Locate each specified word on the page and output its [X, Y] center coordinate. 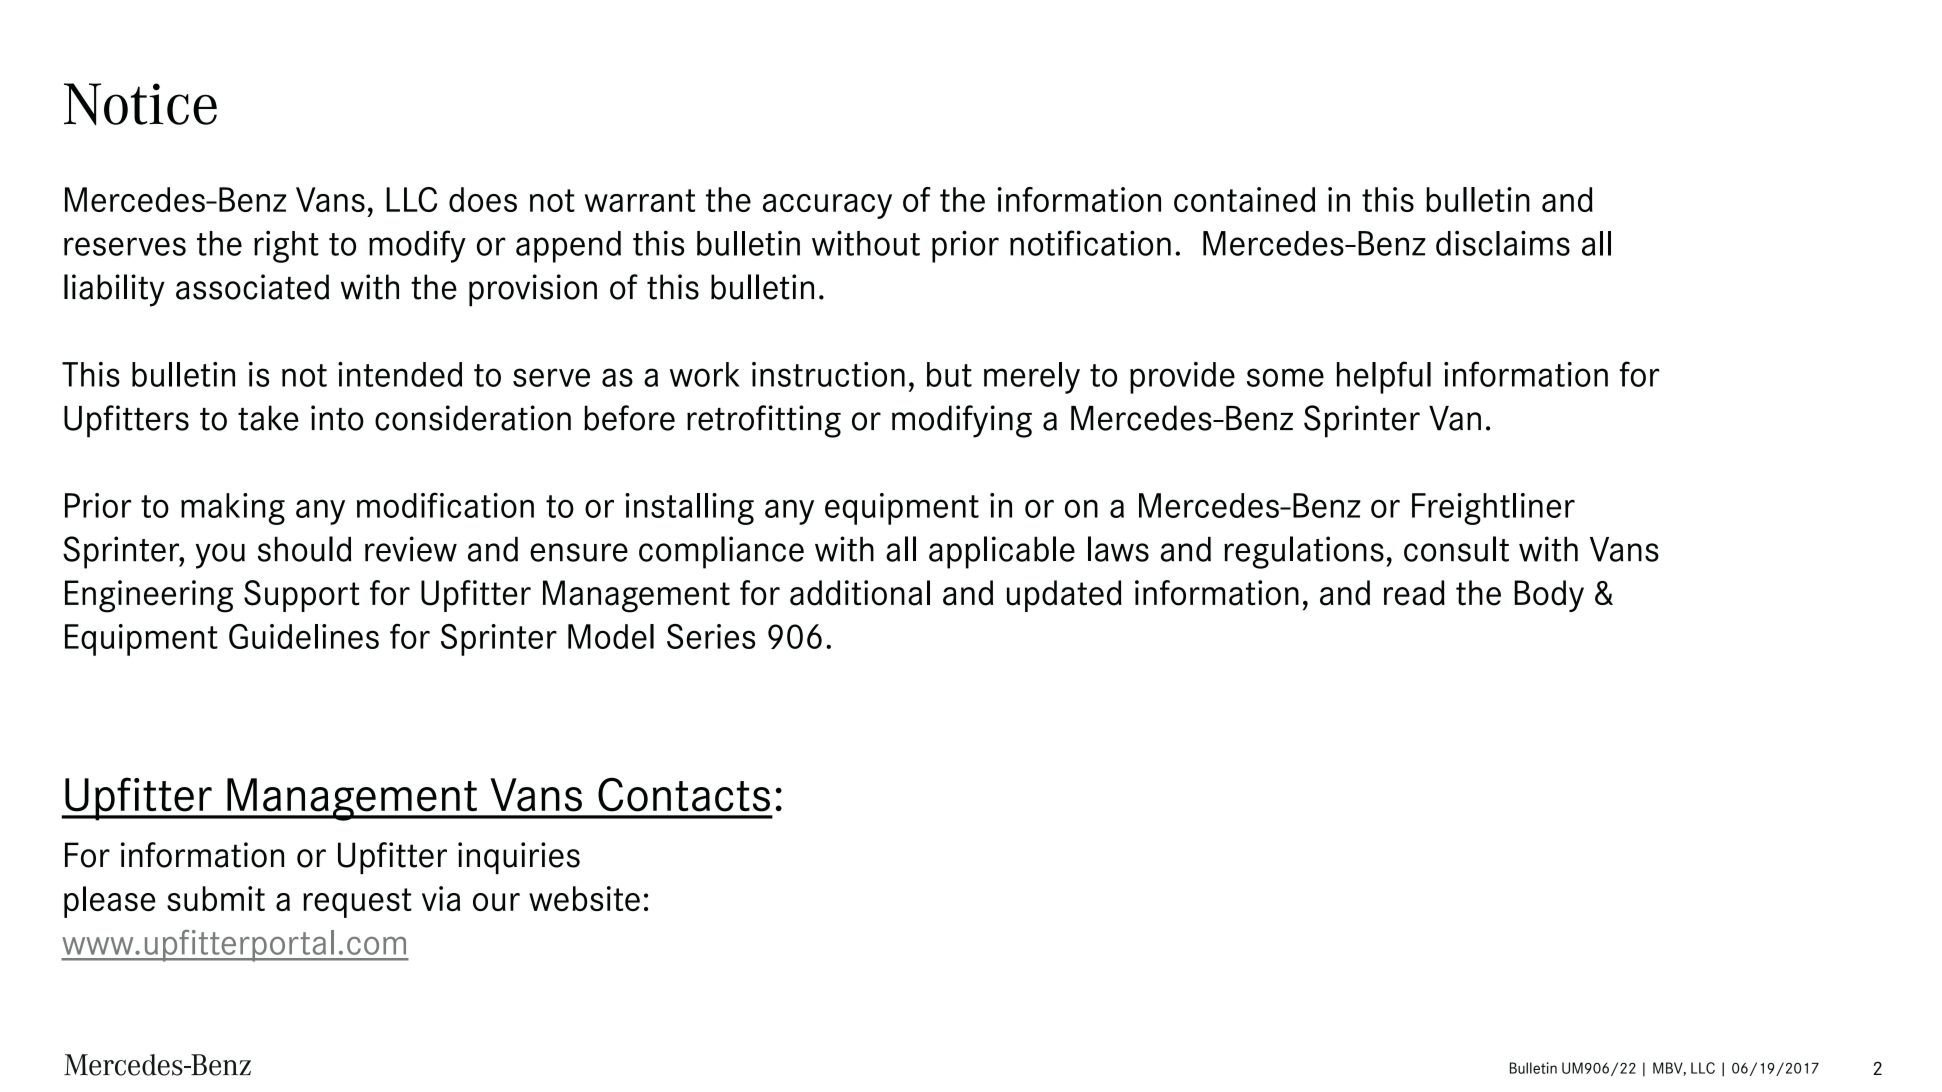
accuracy [827, 206]
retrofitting [764, 421]
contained [1244, 199]
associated [252, 287]
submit [216, 898]
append [568, 247]
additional [860, 593]
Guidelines [304, 636]
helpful [1384, 377]
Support [302, 596]
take [268, 418]
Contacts [684, 794]
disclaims [1503, 243]
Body [1549, 596]
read [1414, 593]
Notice [140, 104]
